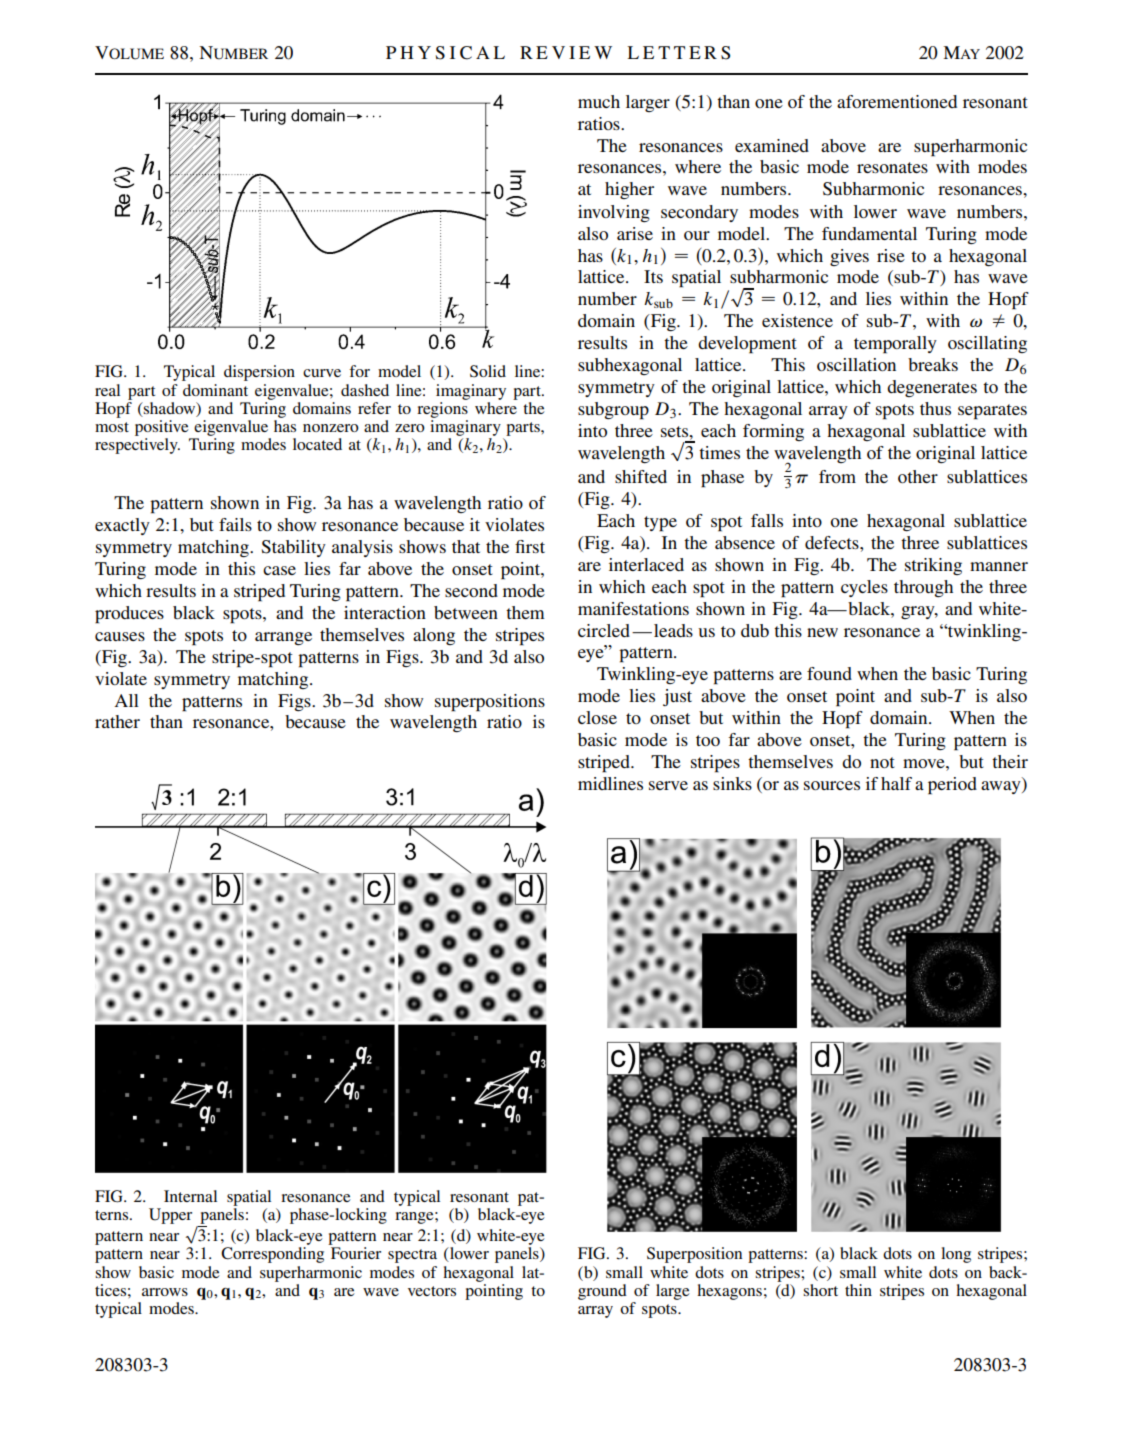 Image resolution: width=1123 pixels, height=1453 pixels. I want to click on much, so click(599, 101).
